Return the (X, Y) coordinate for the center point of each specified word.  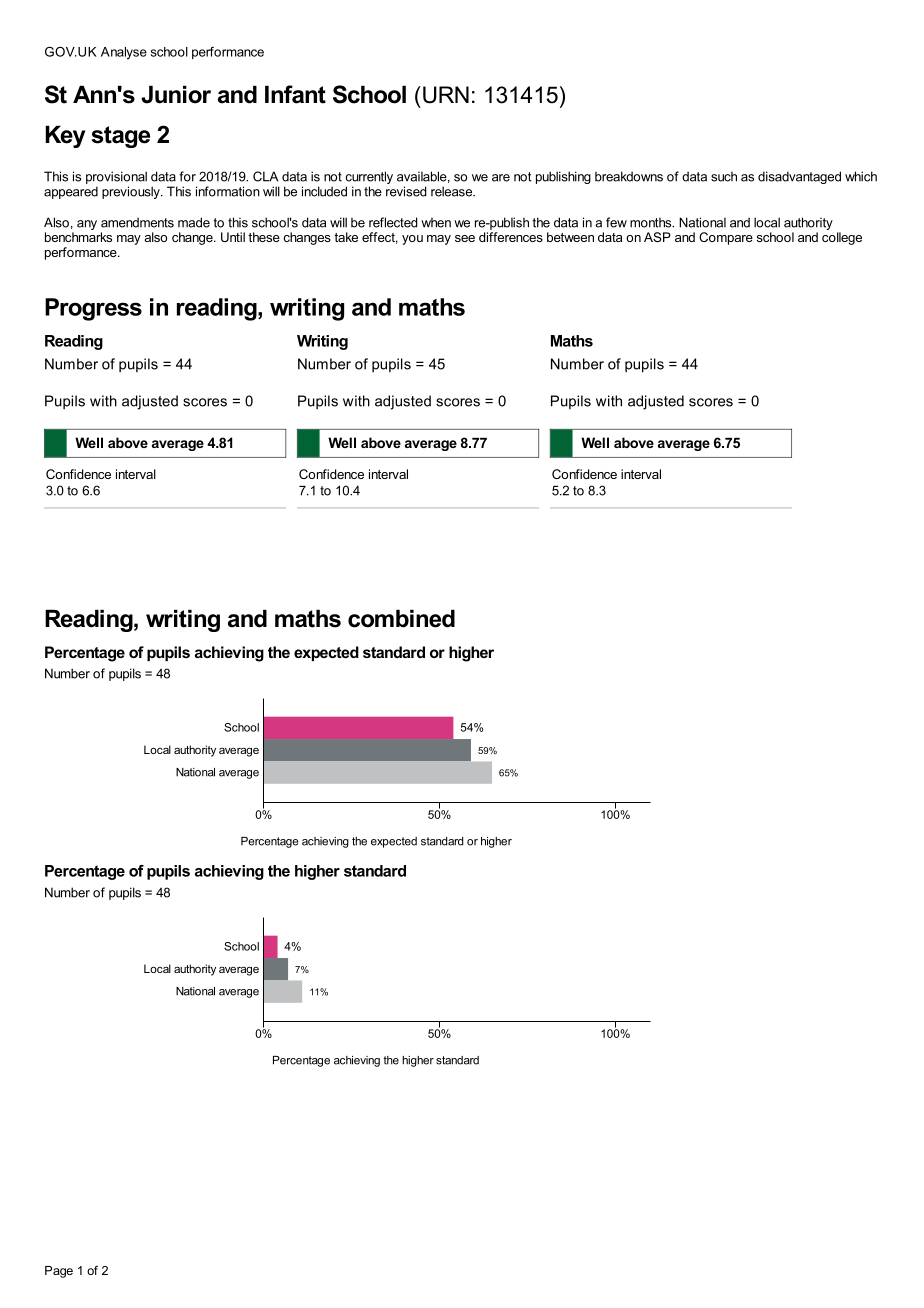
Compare (726, 238)
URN (446, 95)
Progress (93, 309)
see (465, 238)
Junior (176, 94)
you (412, 240)
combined (401, 618)
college (842, 238)
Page (59, 1272)
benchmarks (78, 237)
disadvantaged (799, 177)
